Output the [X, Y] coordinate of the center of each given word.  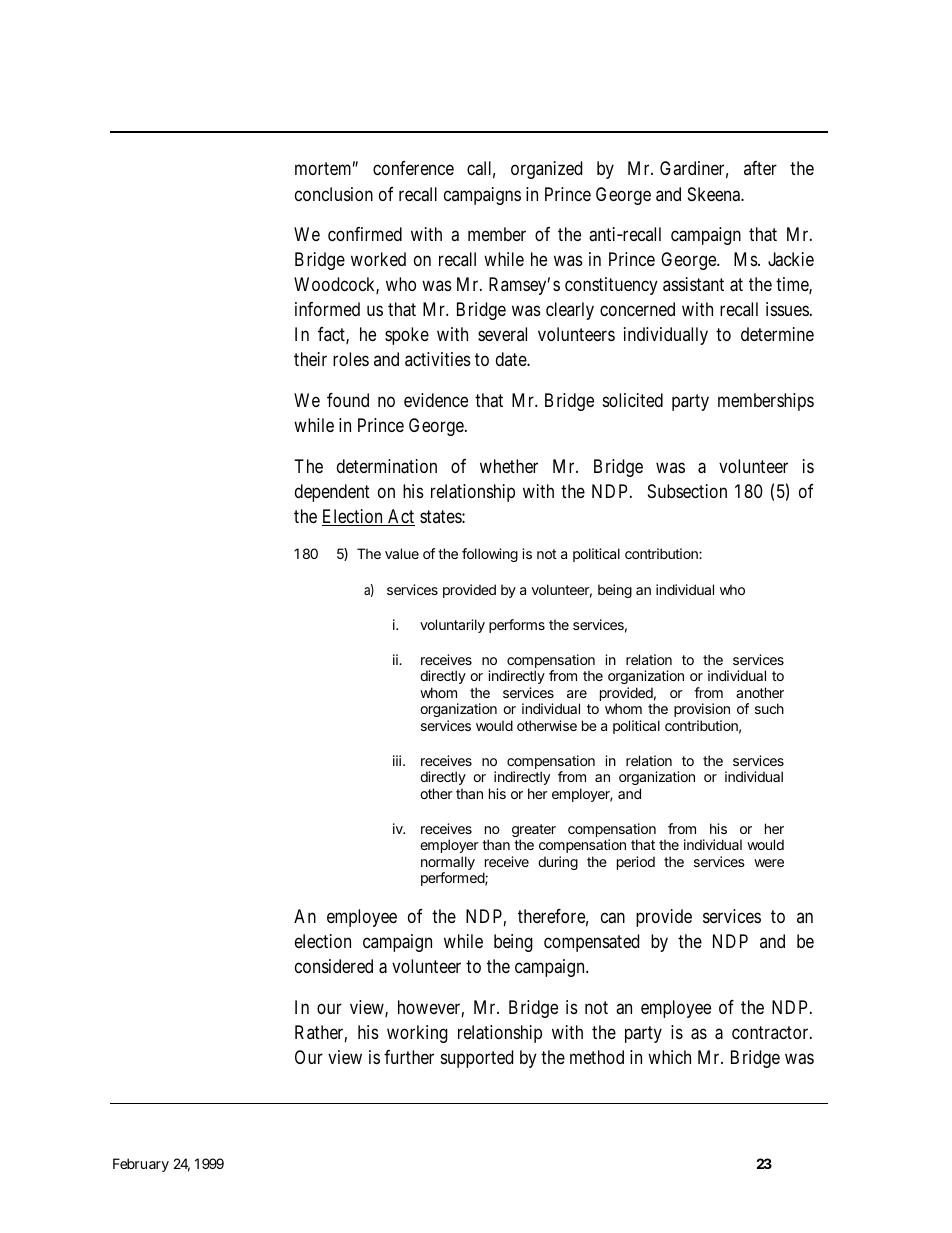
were [769, 863]
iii [397, 760]
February [141, 1165]
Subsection [687, 491]
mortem [325, 169]
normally [448, 864]
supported [477, 1059]
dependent [332, 493]
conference [413, 168]
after [760, 168]
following [490, 555]
